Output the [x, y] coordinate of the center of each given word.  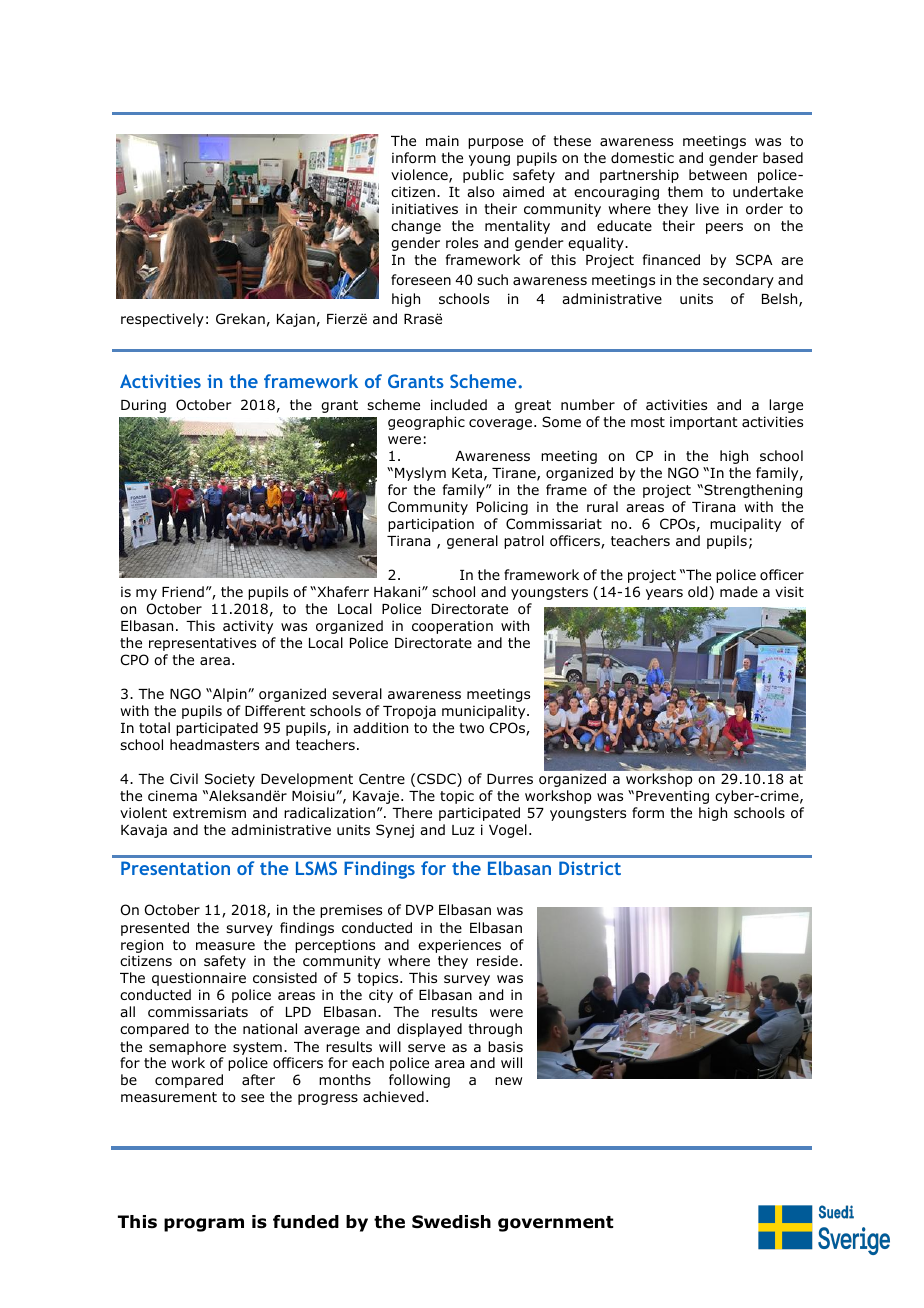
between [718, 174]
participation [431, 525]
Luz [463, 830]
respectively [162, 320]
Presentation [175, 868]
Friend [183, 591]
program [204, 1225]
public [483, 176]
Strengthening [752, 491]
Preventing [672, 797]
